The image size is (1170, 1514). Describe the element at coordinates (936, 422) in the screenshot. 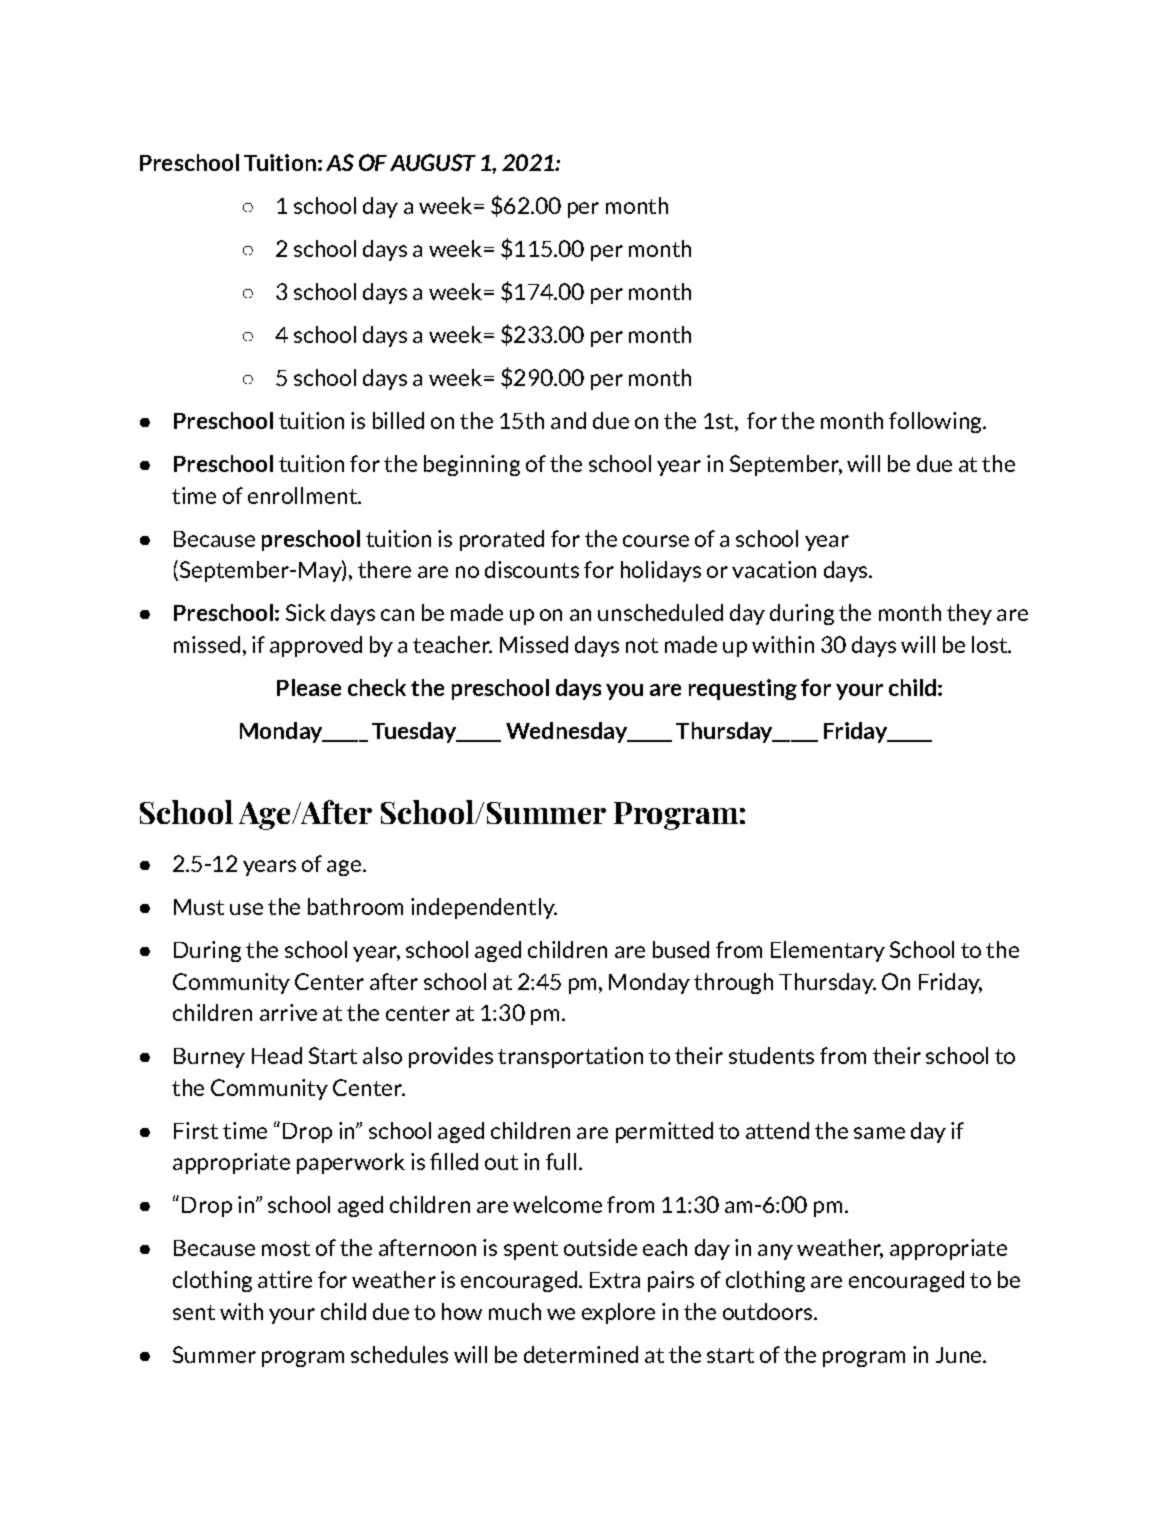

I see `following` at that location.
